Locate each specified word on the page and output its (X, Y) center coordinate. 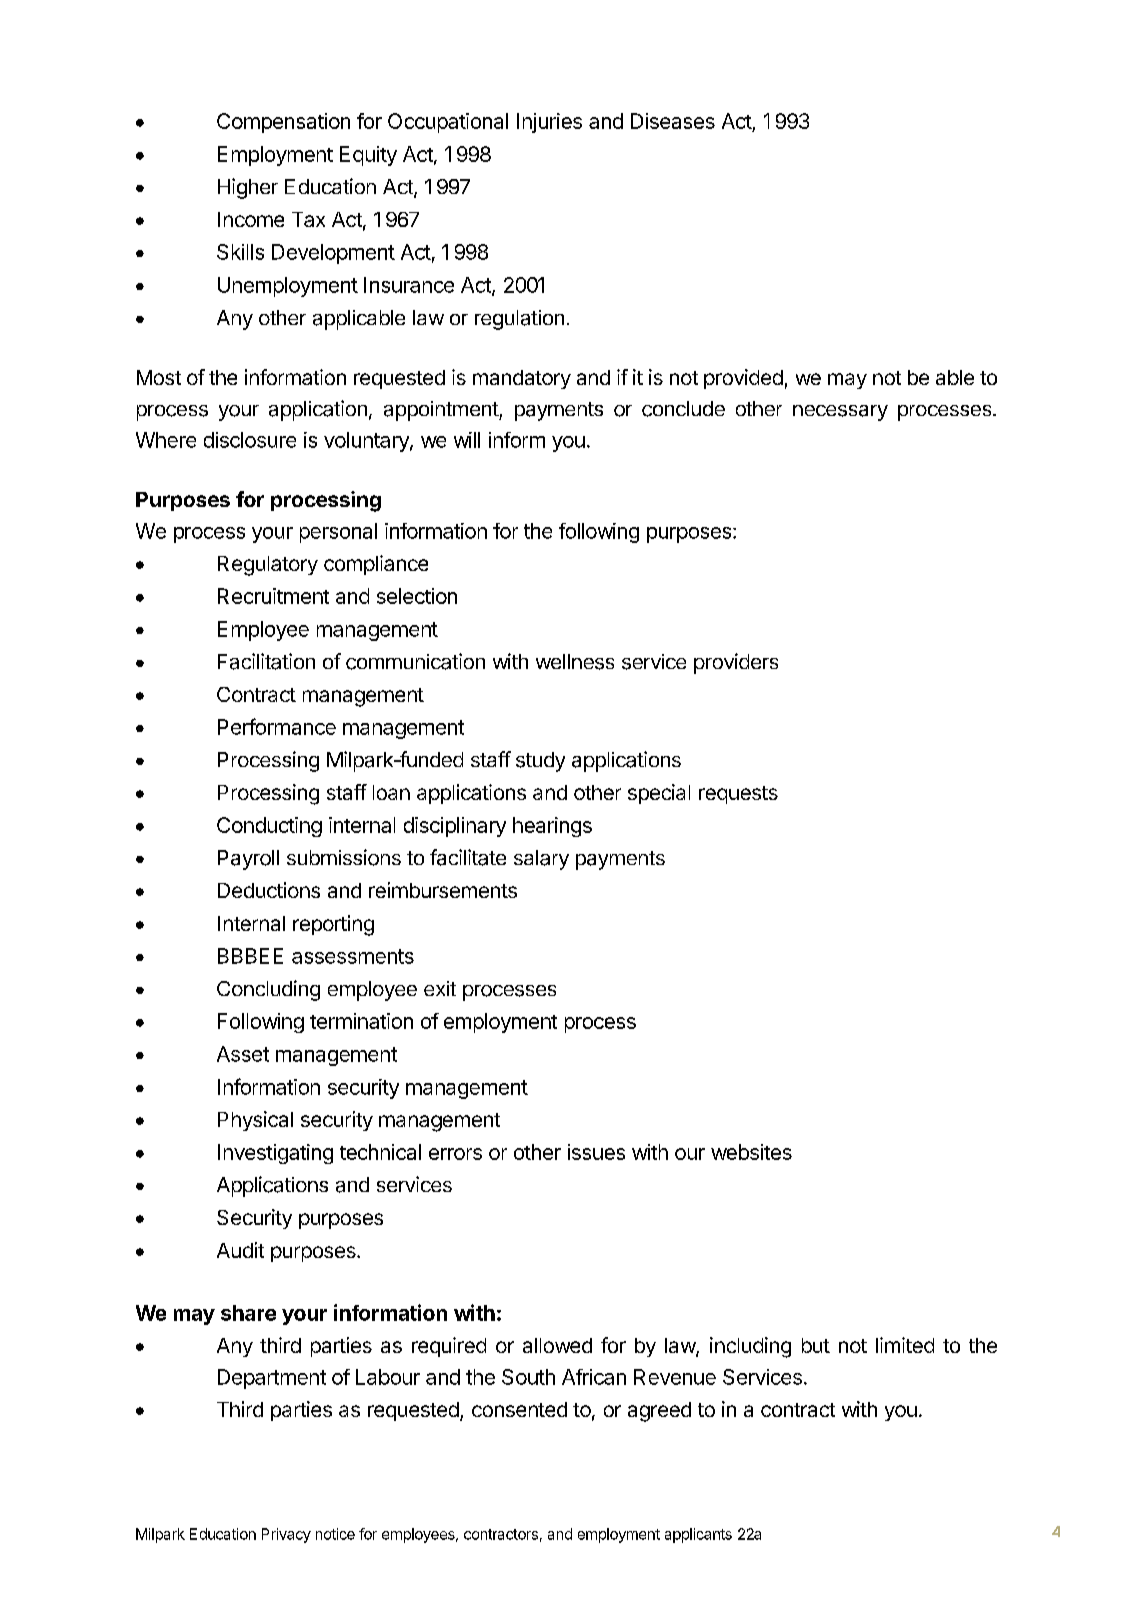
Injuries (549, 123)
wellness (575, 662)
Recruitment (273, 596)
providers (736, 663)
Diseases (673, 121)
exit (440, 988)
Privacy (286, 1535)
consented (519, 1409)
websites (751, 1152)
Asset (243, 1054)
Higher (248, 188)
